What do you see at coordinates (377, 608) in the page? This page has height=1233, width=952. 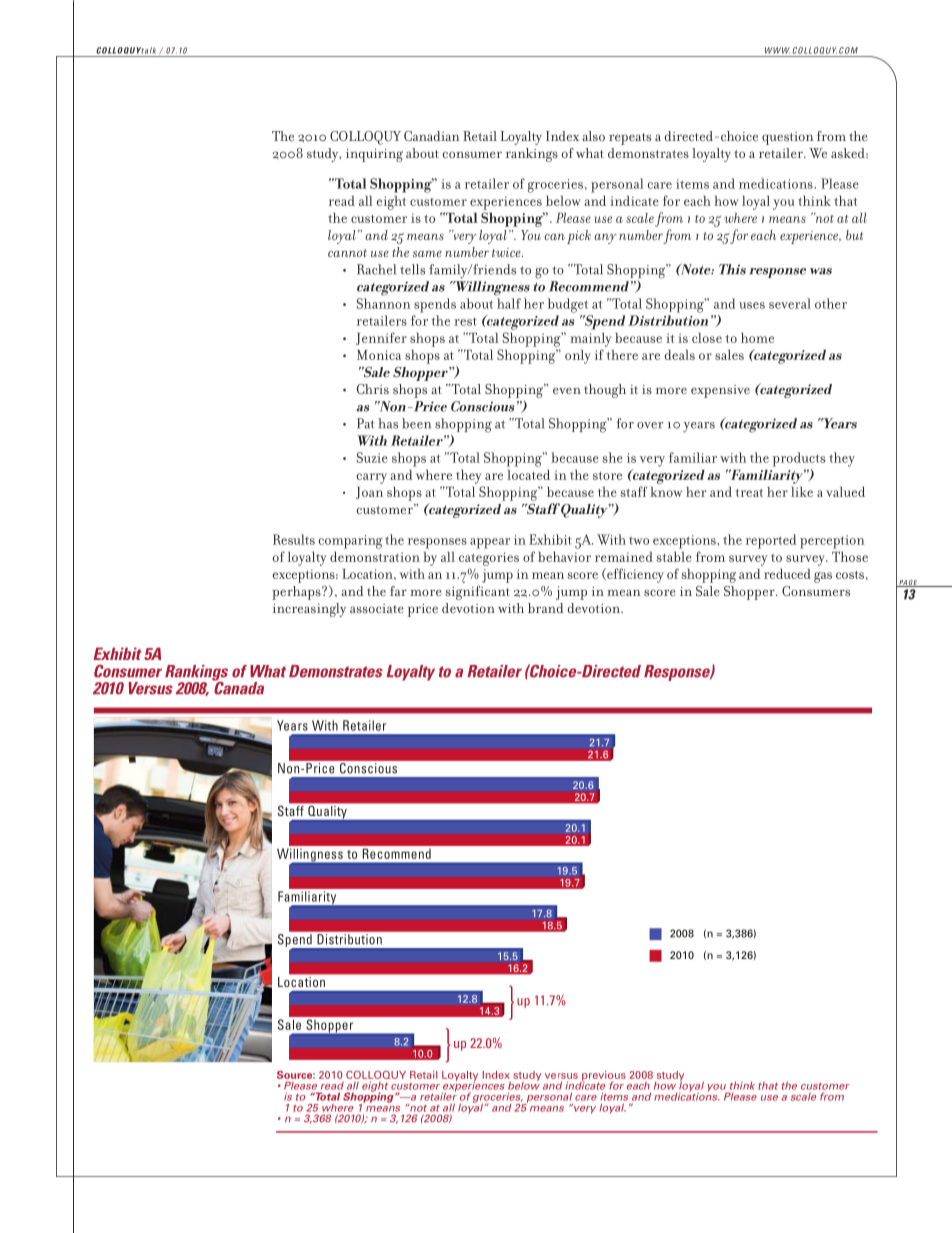 I see `associate` at bounding box center [377, 608].
